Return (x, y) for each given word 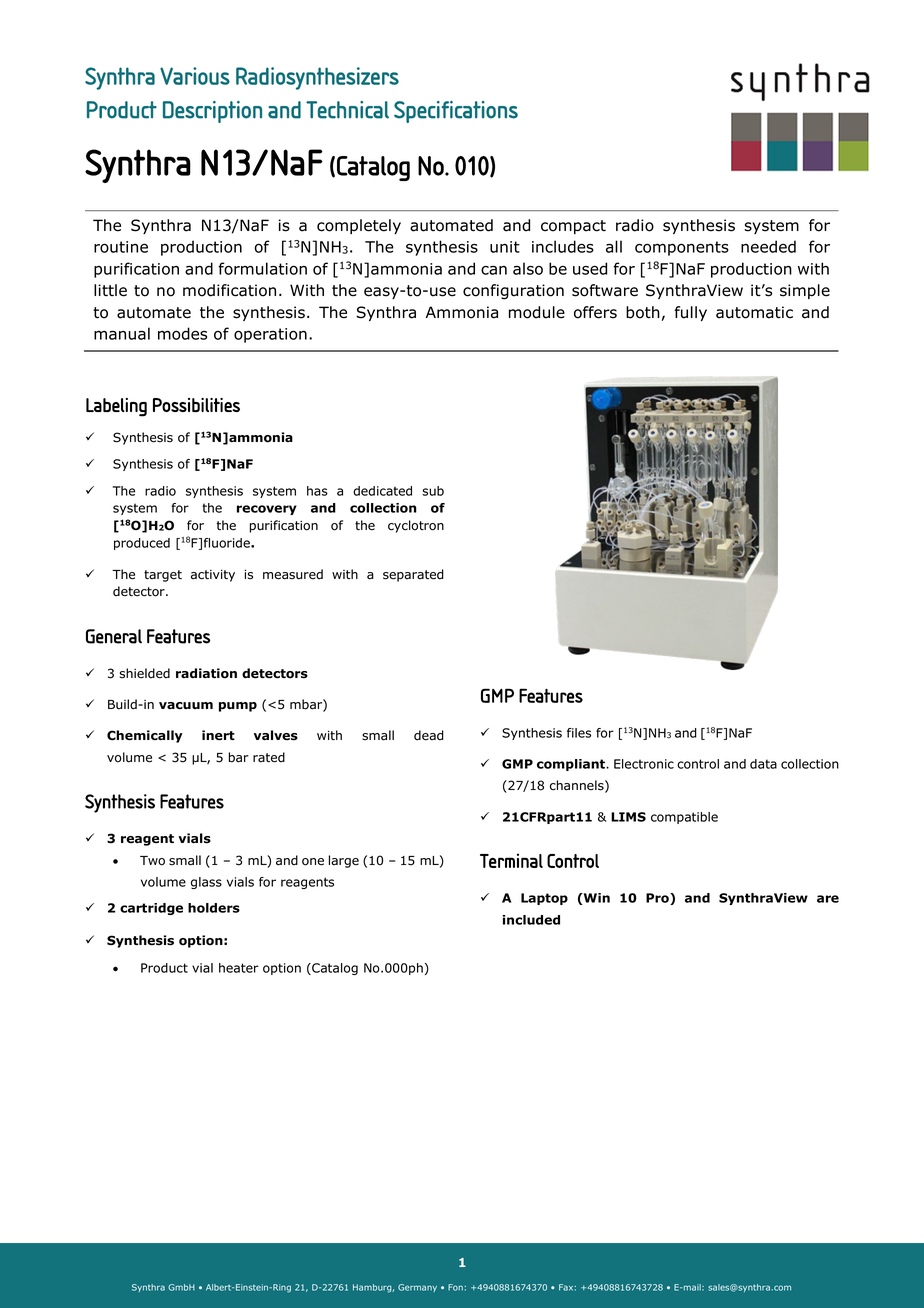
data (763, 764)
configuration (513, 292)
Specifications (456, 112)
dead (429, 735)
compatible (684, 818)
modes (182, 333)
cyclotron (416, 526)
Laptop (544, 899)
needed (768, 246)
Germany (417, 1288)
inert (218, 735)
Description (212, 112)
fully (690, 313)
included (531, 920)
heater (239, 968)
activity (213, 576)
